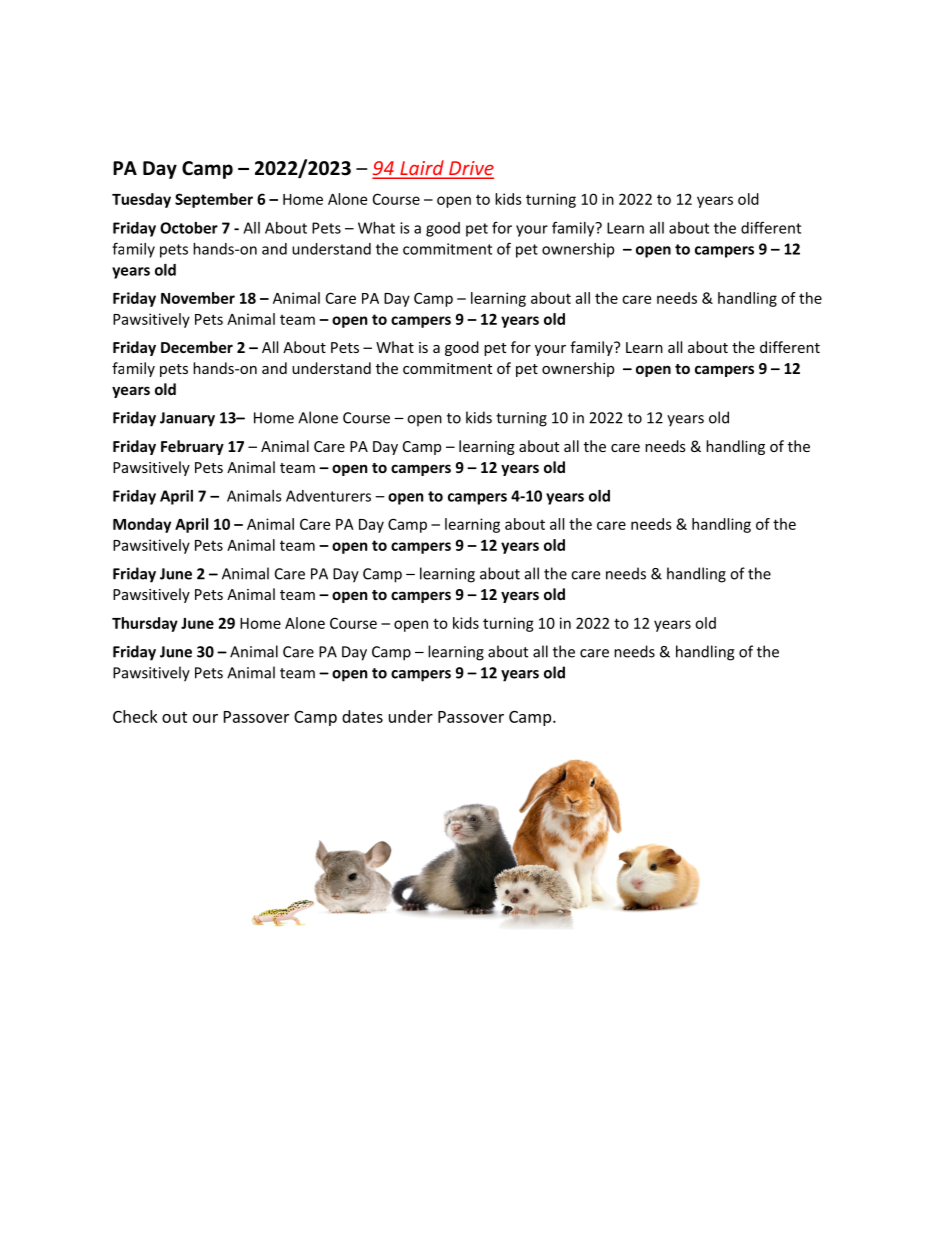 Image resolution: width=952 pixels, height=1233 pixels. Describe the element at coordinates (135, 716) in the screenshot. I see `Check` at that location.
